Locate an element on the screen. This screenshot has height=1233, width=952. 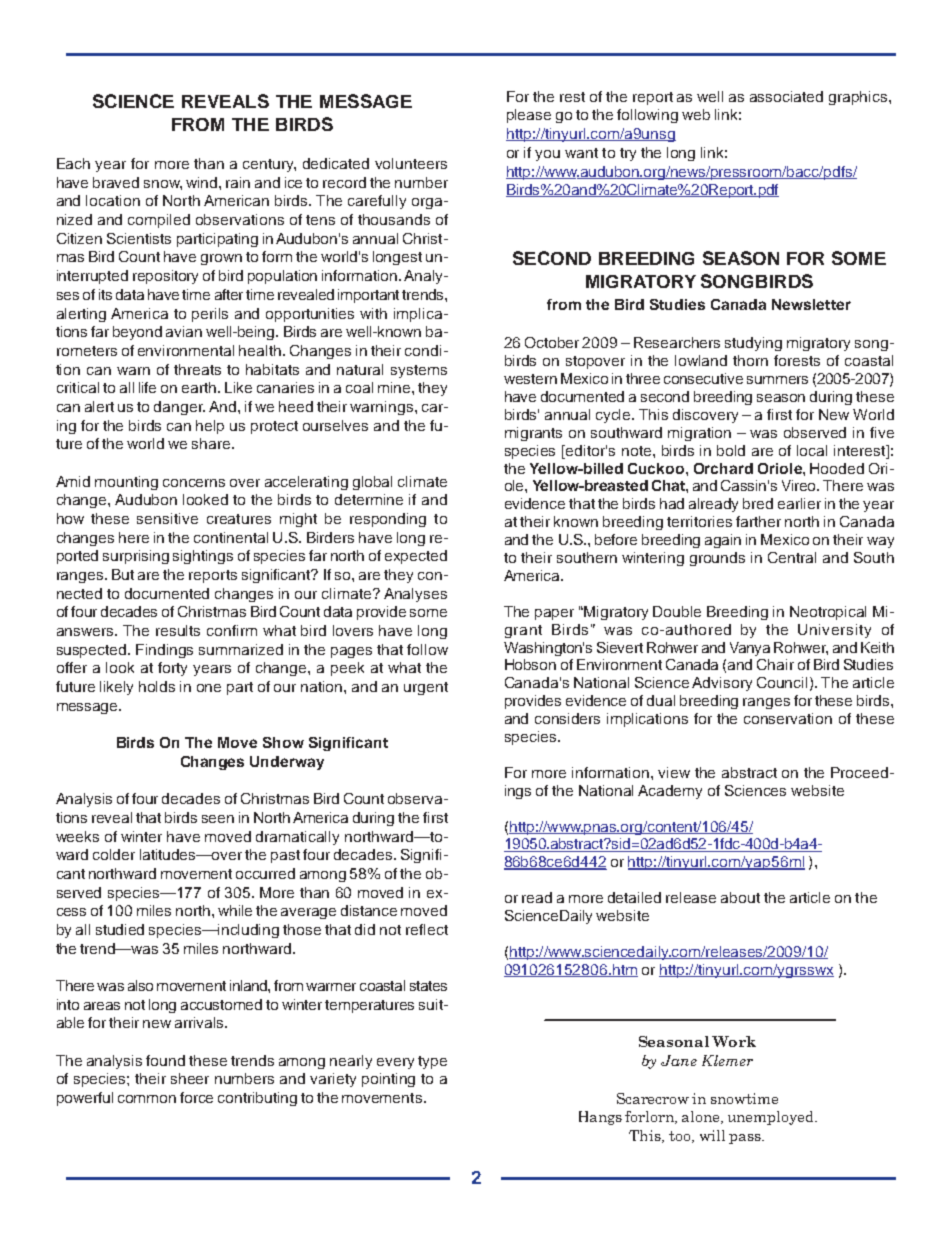
systems is located at coordinates (419, 371).
